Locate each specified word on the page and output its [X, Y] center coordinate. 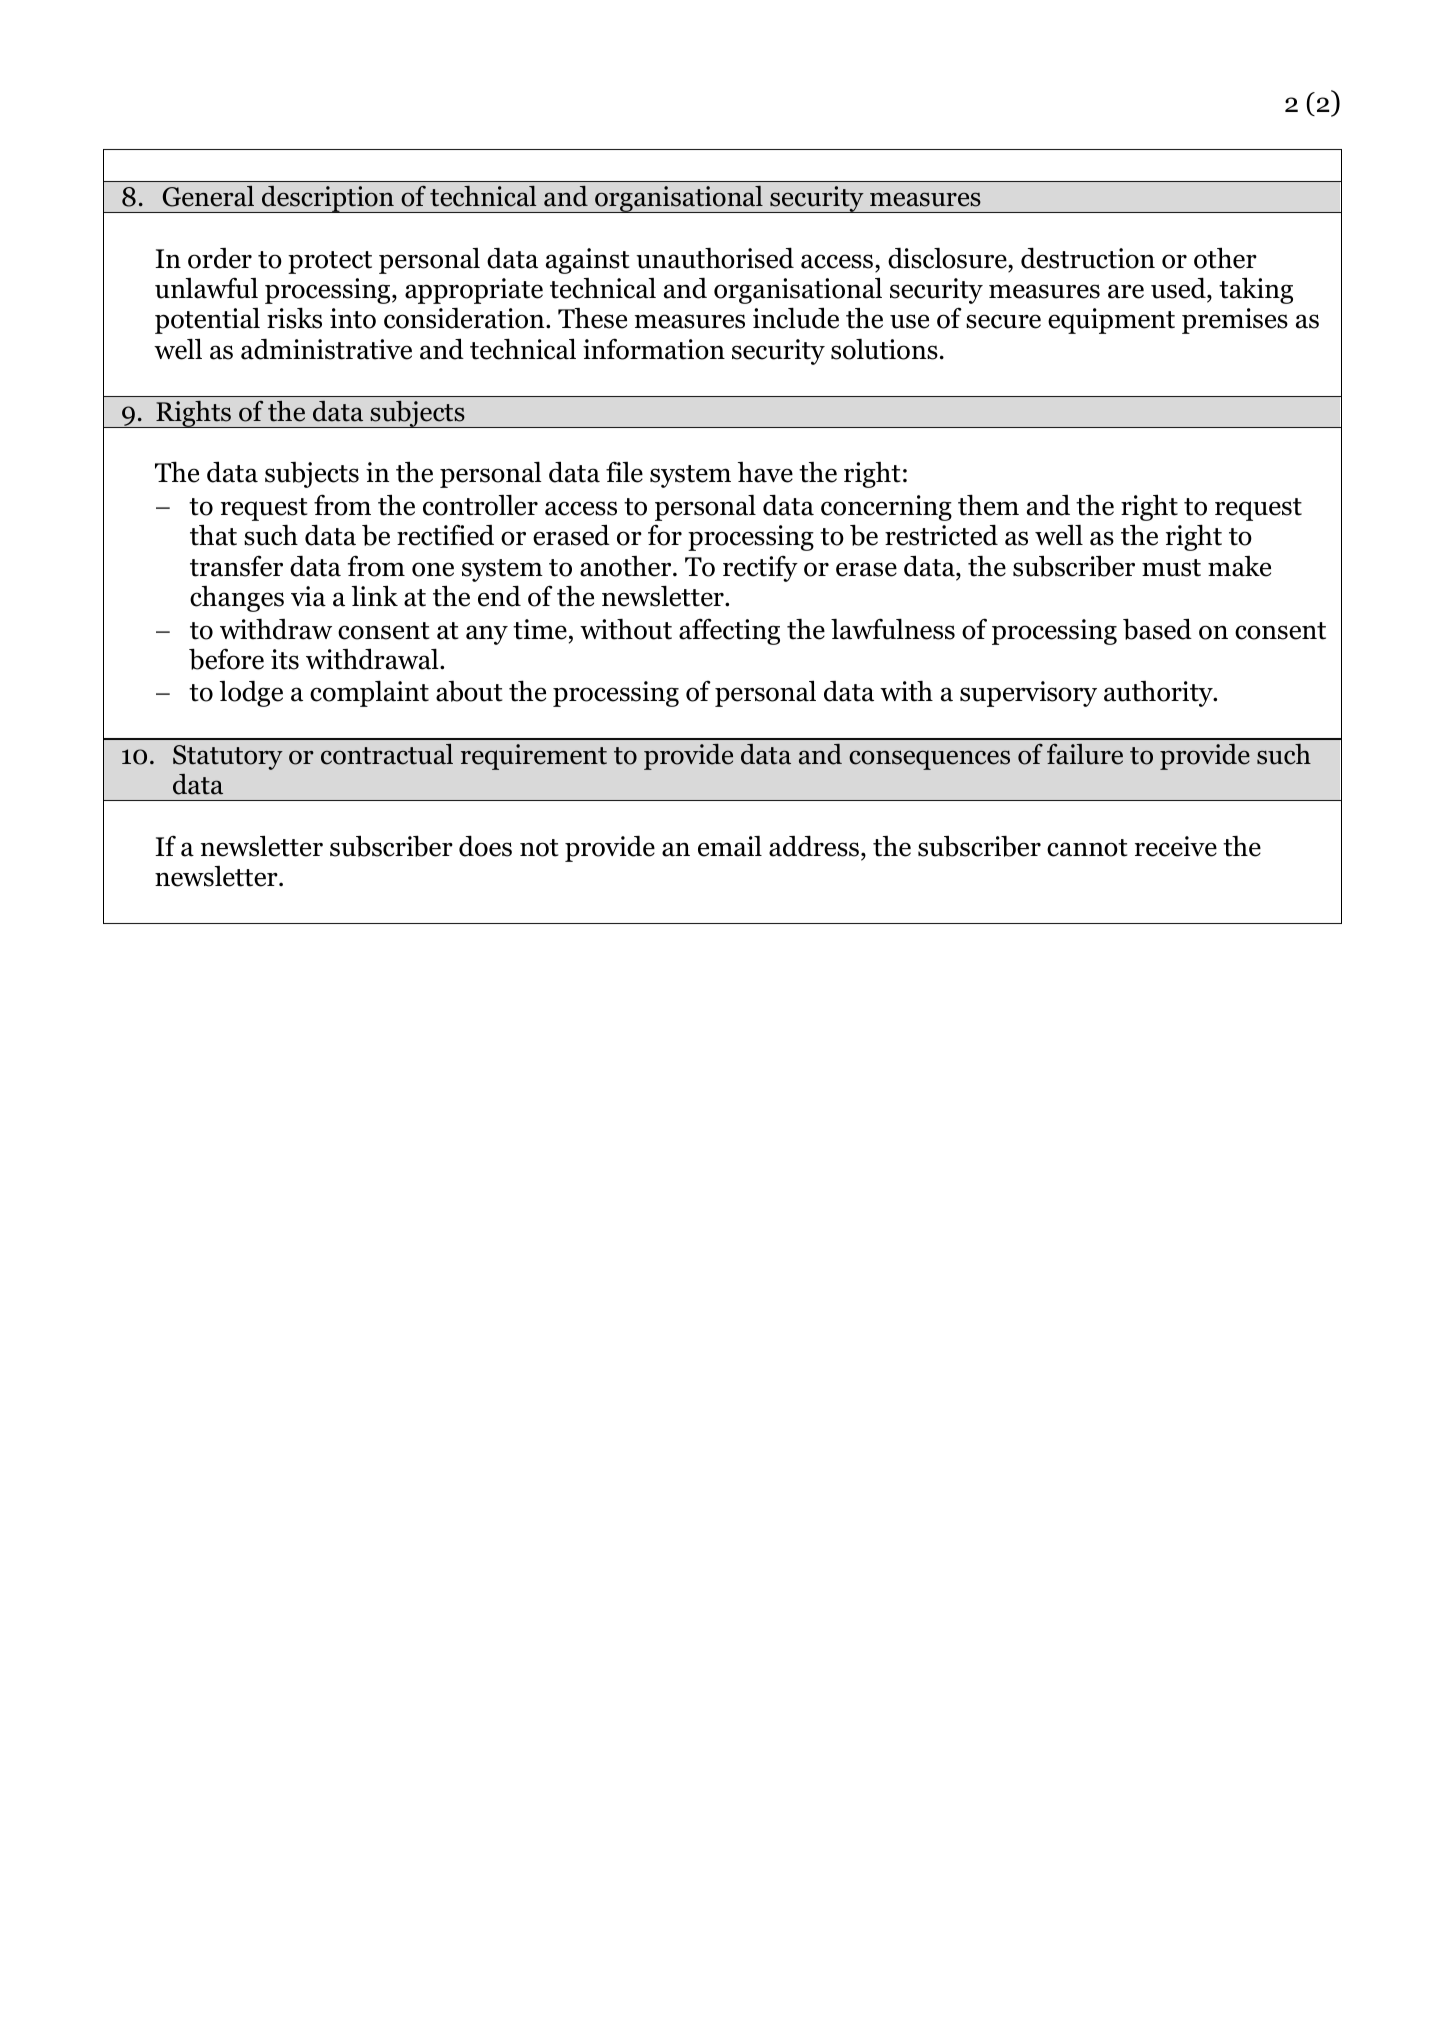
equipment [1111, 321]
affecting [729, 631]
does [485, 846]
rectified [445, 535]
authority [1159, 694]
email [730, 846]
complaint [369, 693]
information [654, 349]
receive [1176, 846]
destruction [1088, 258]
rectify [760, 568]
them [988, 505]
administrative [326, 349]
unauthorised [715, 258]
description [328, 199]
